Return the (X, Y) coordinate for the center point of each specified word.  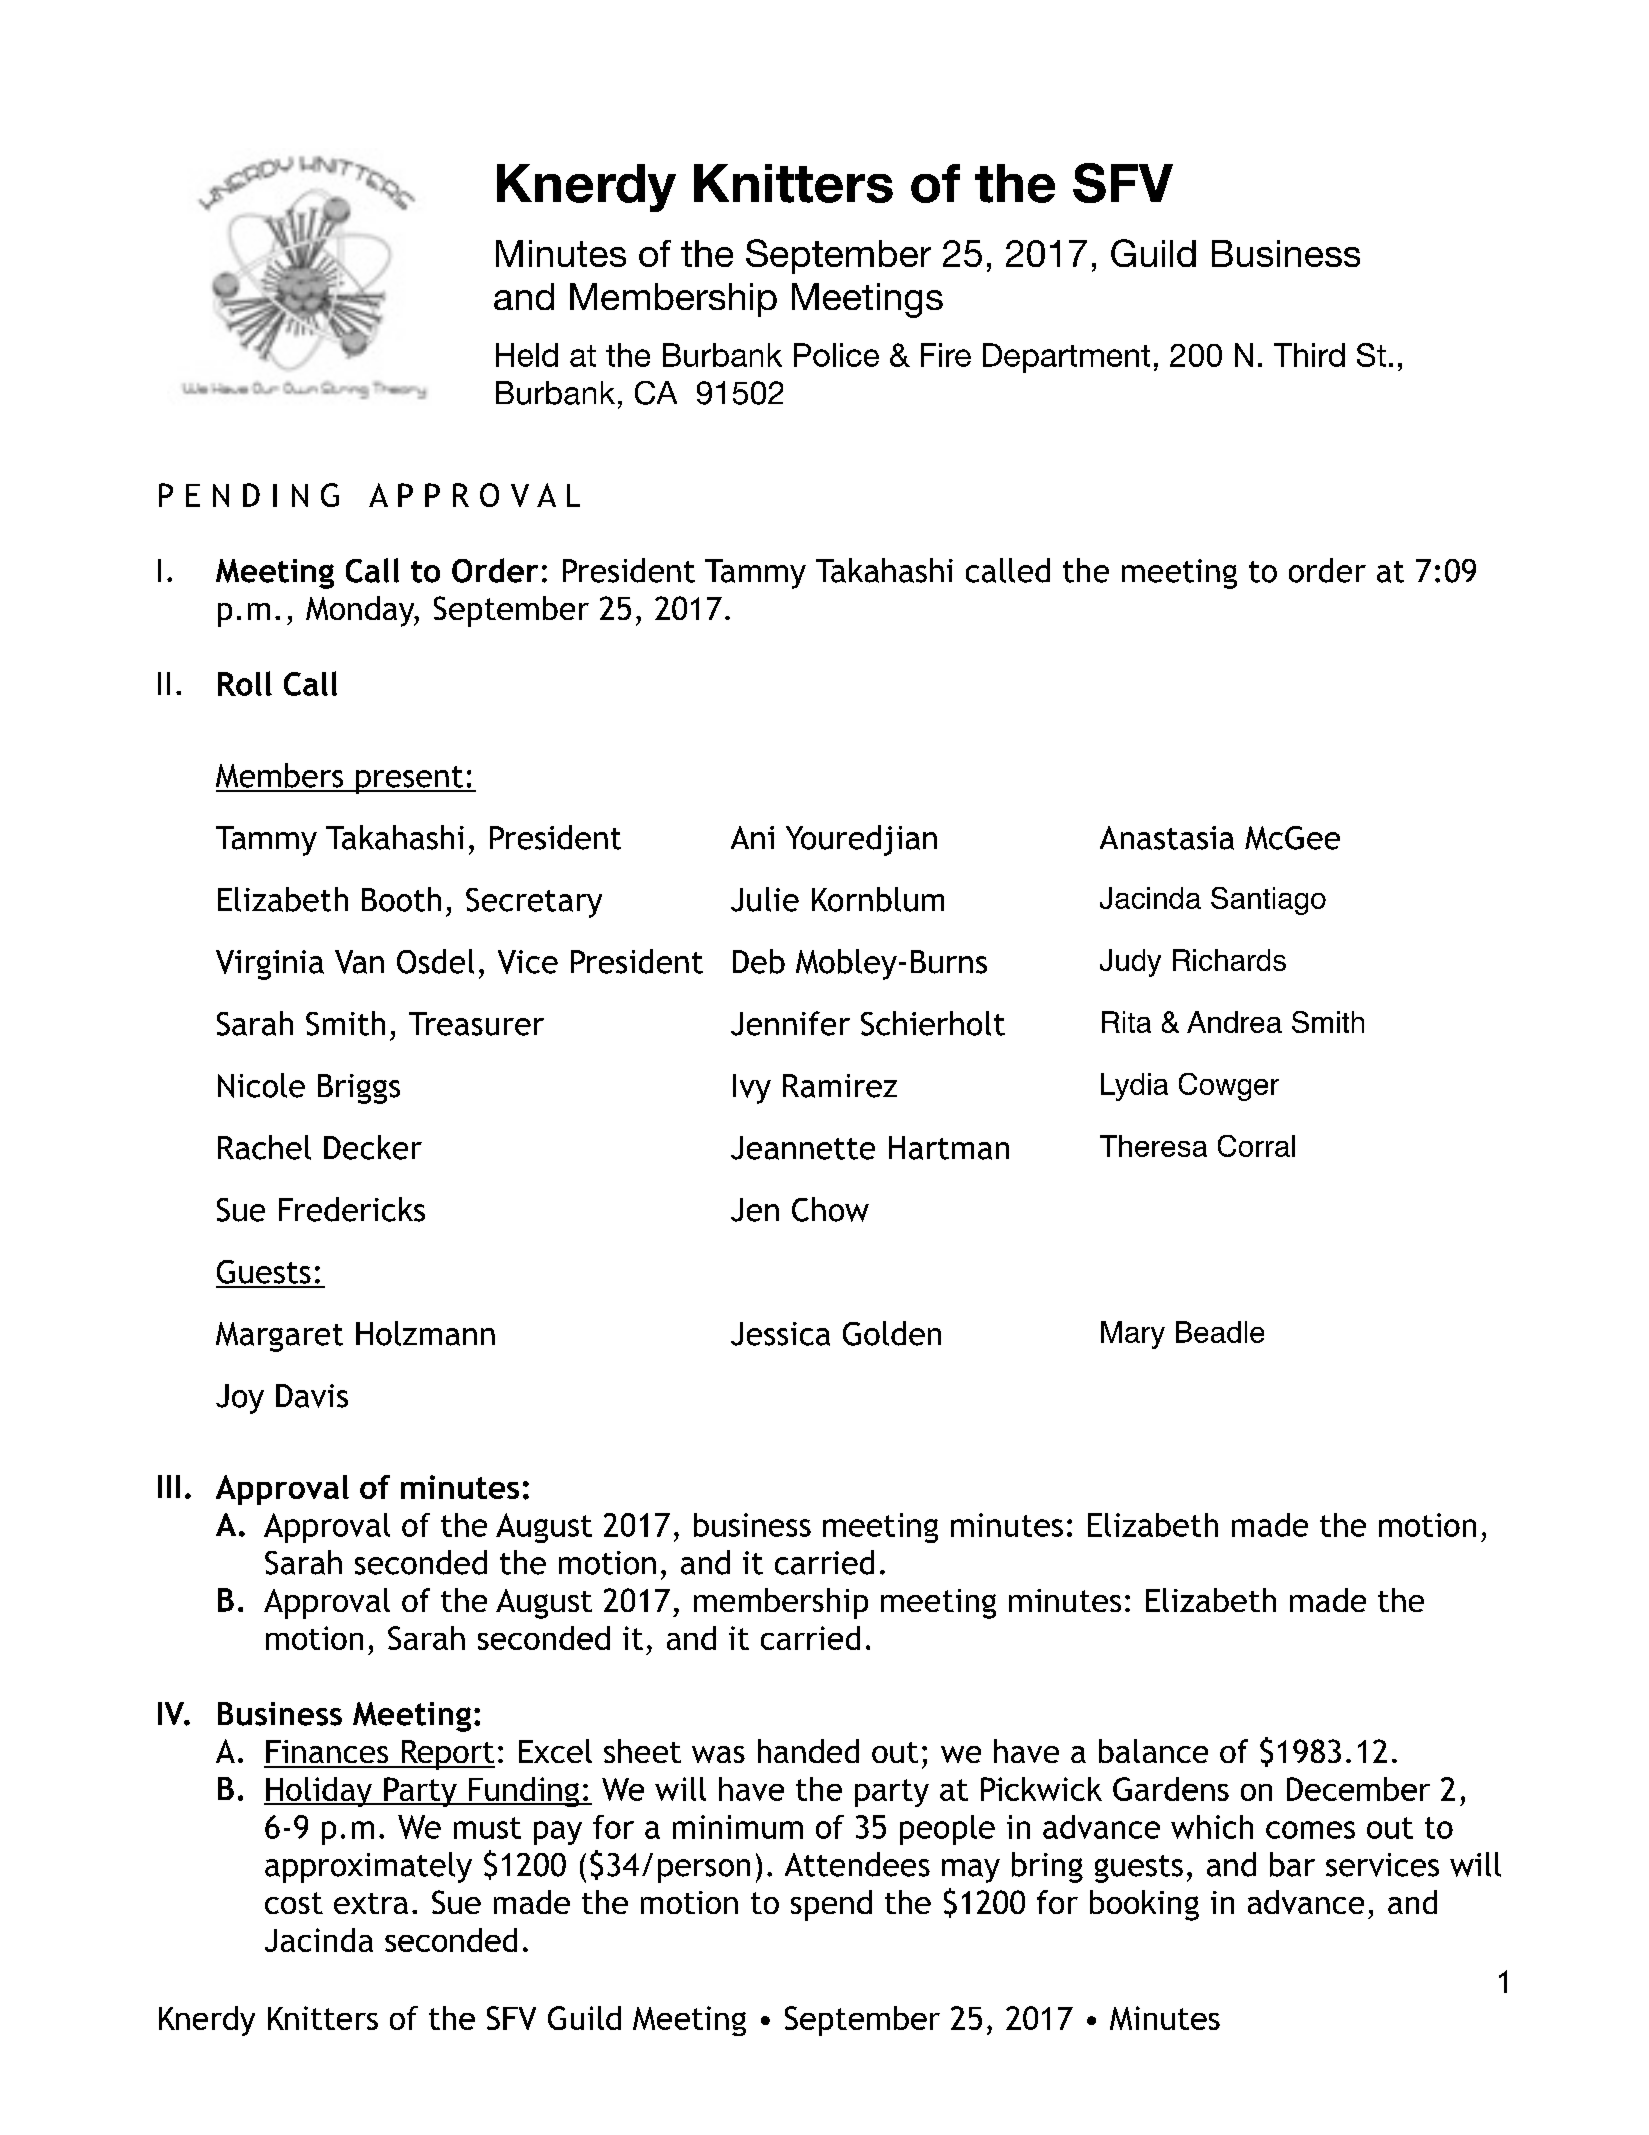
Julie (765, 899)
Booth (401, 899)
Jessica (780, 1334)
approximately (368, 1867)
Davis (312, 1396)
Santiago (1268, 901)
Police (836, 355)
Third (1309, 355)
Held (527, 355)
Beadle (1220, 1332)
